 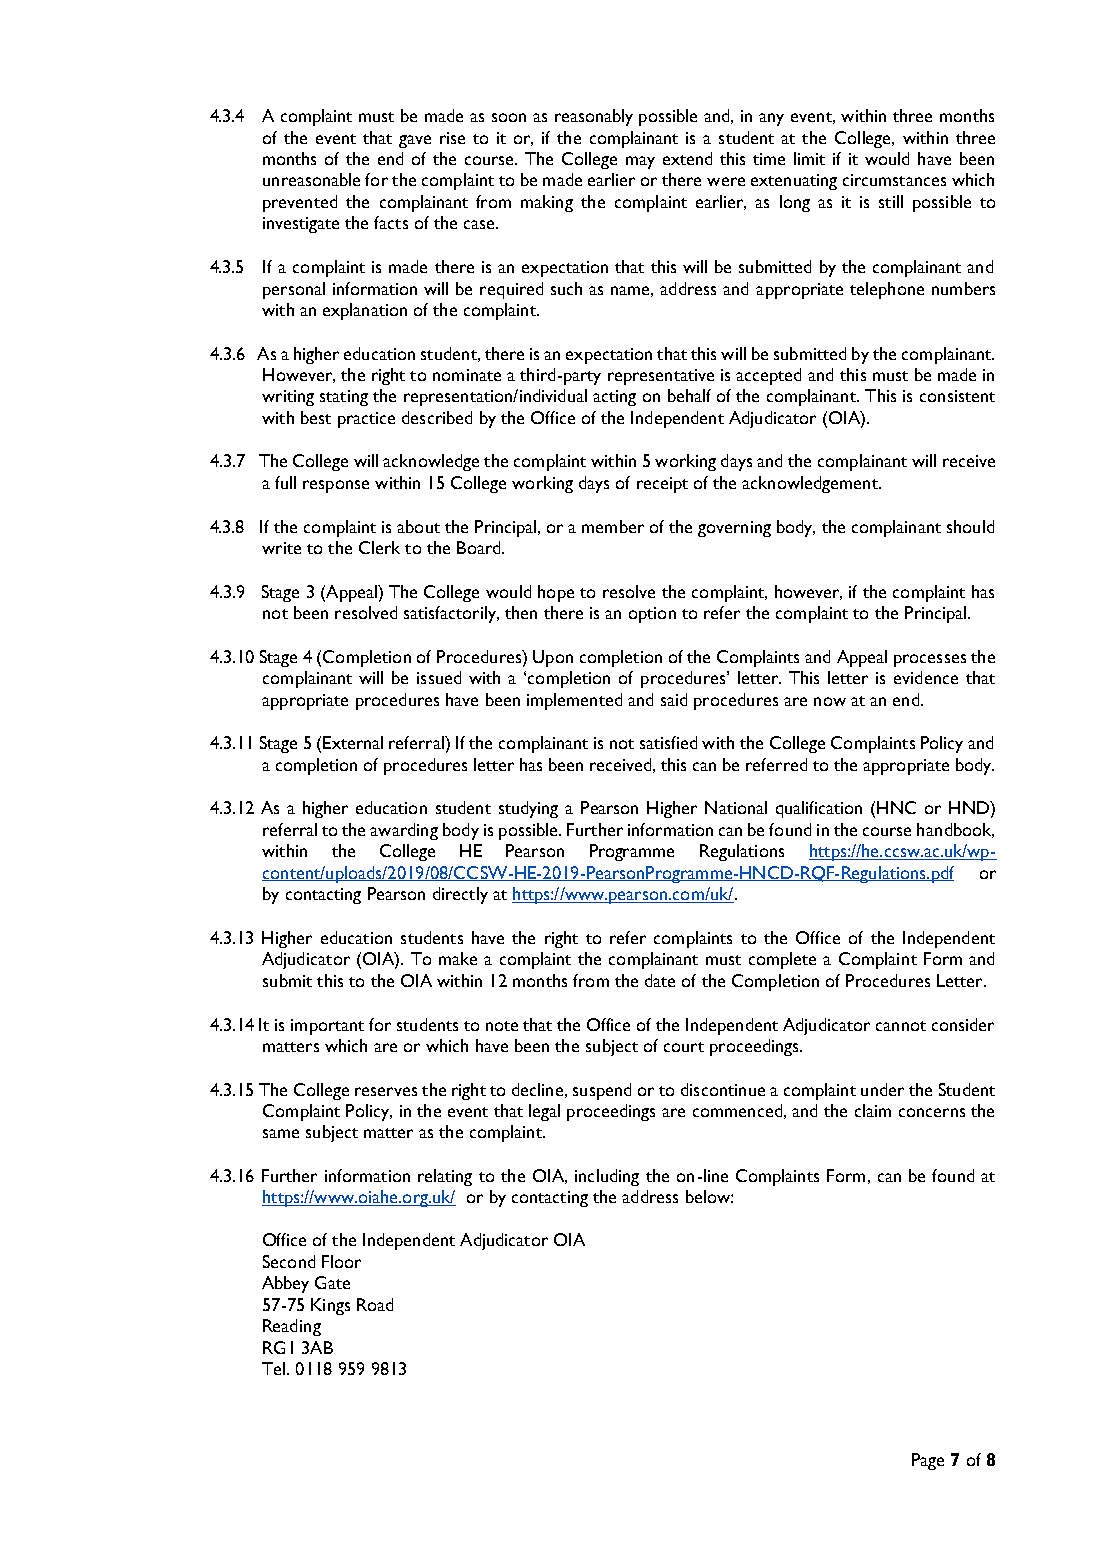 I want to click on may, so click(x=640, y=162).
